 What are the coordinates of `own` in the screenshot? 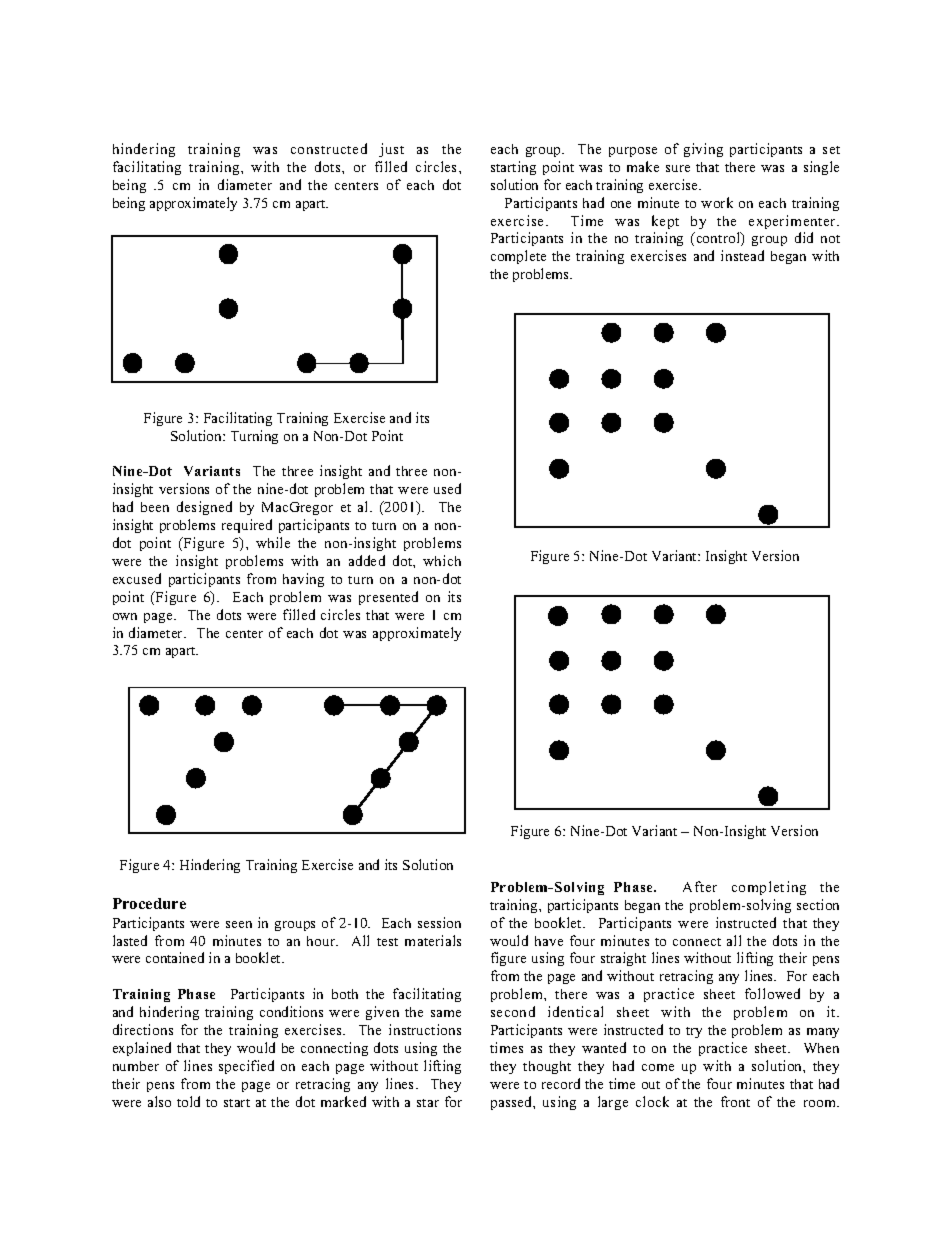 It's located at (125, 616).
